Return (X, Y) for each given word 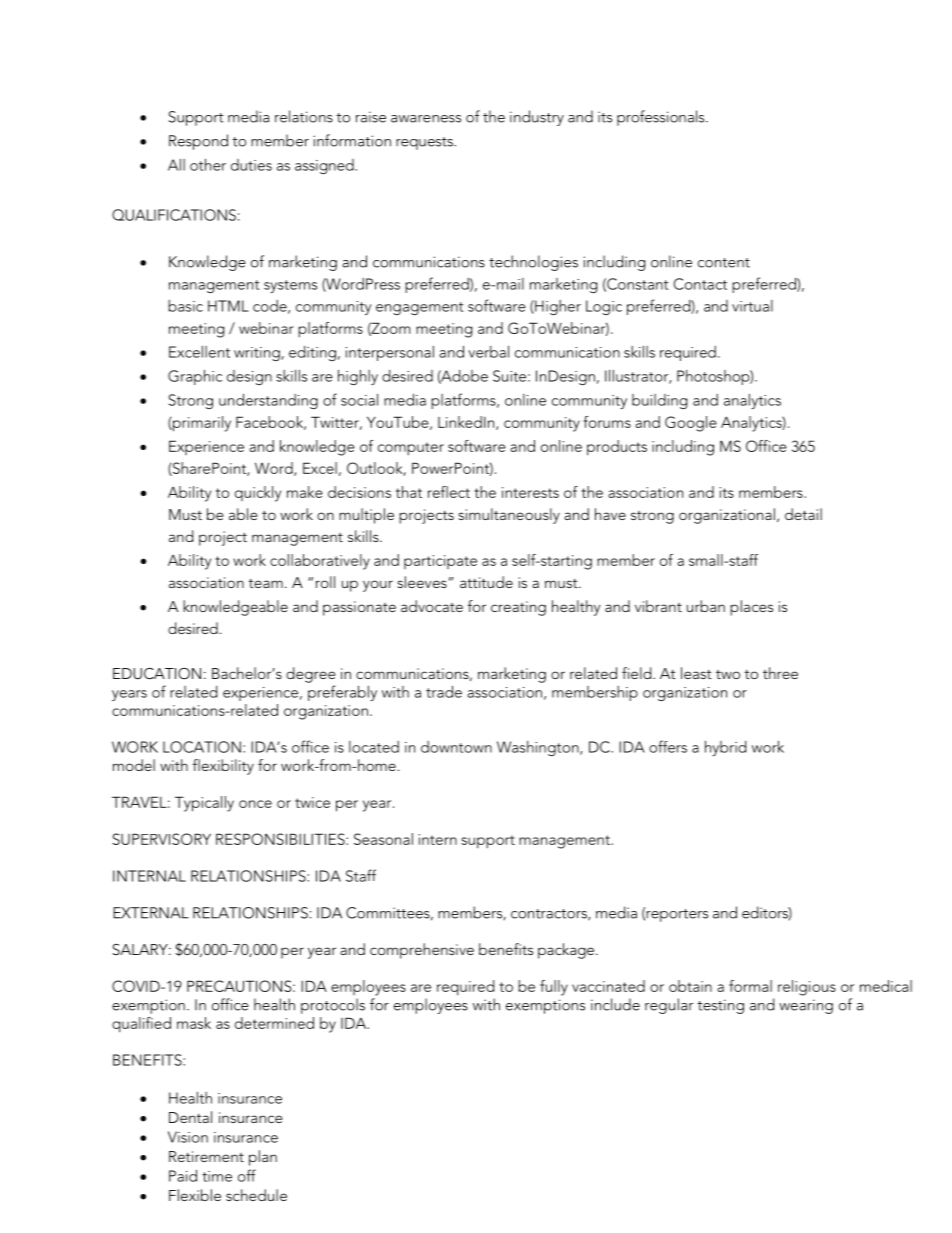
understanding (268, 401)
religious (807, 988)
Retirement (206, 1156)
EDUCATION (157, 673)
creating (518, 608)
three (780, 673)
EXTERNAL (151, 913)
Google (691, 424)
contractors (550, 915)
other (208, 164)
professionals (662, 118)
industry (537, 118)
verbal (488, 352)
